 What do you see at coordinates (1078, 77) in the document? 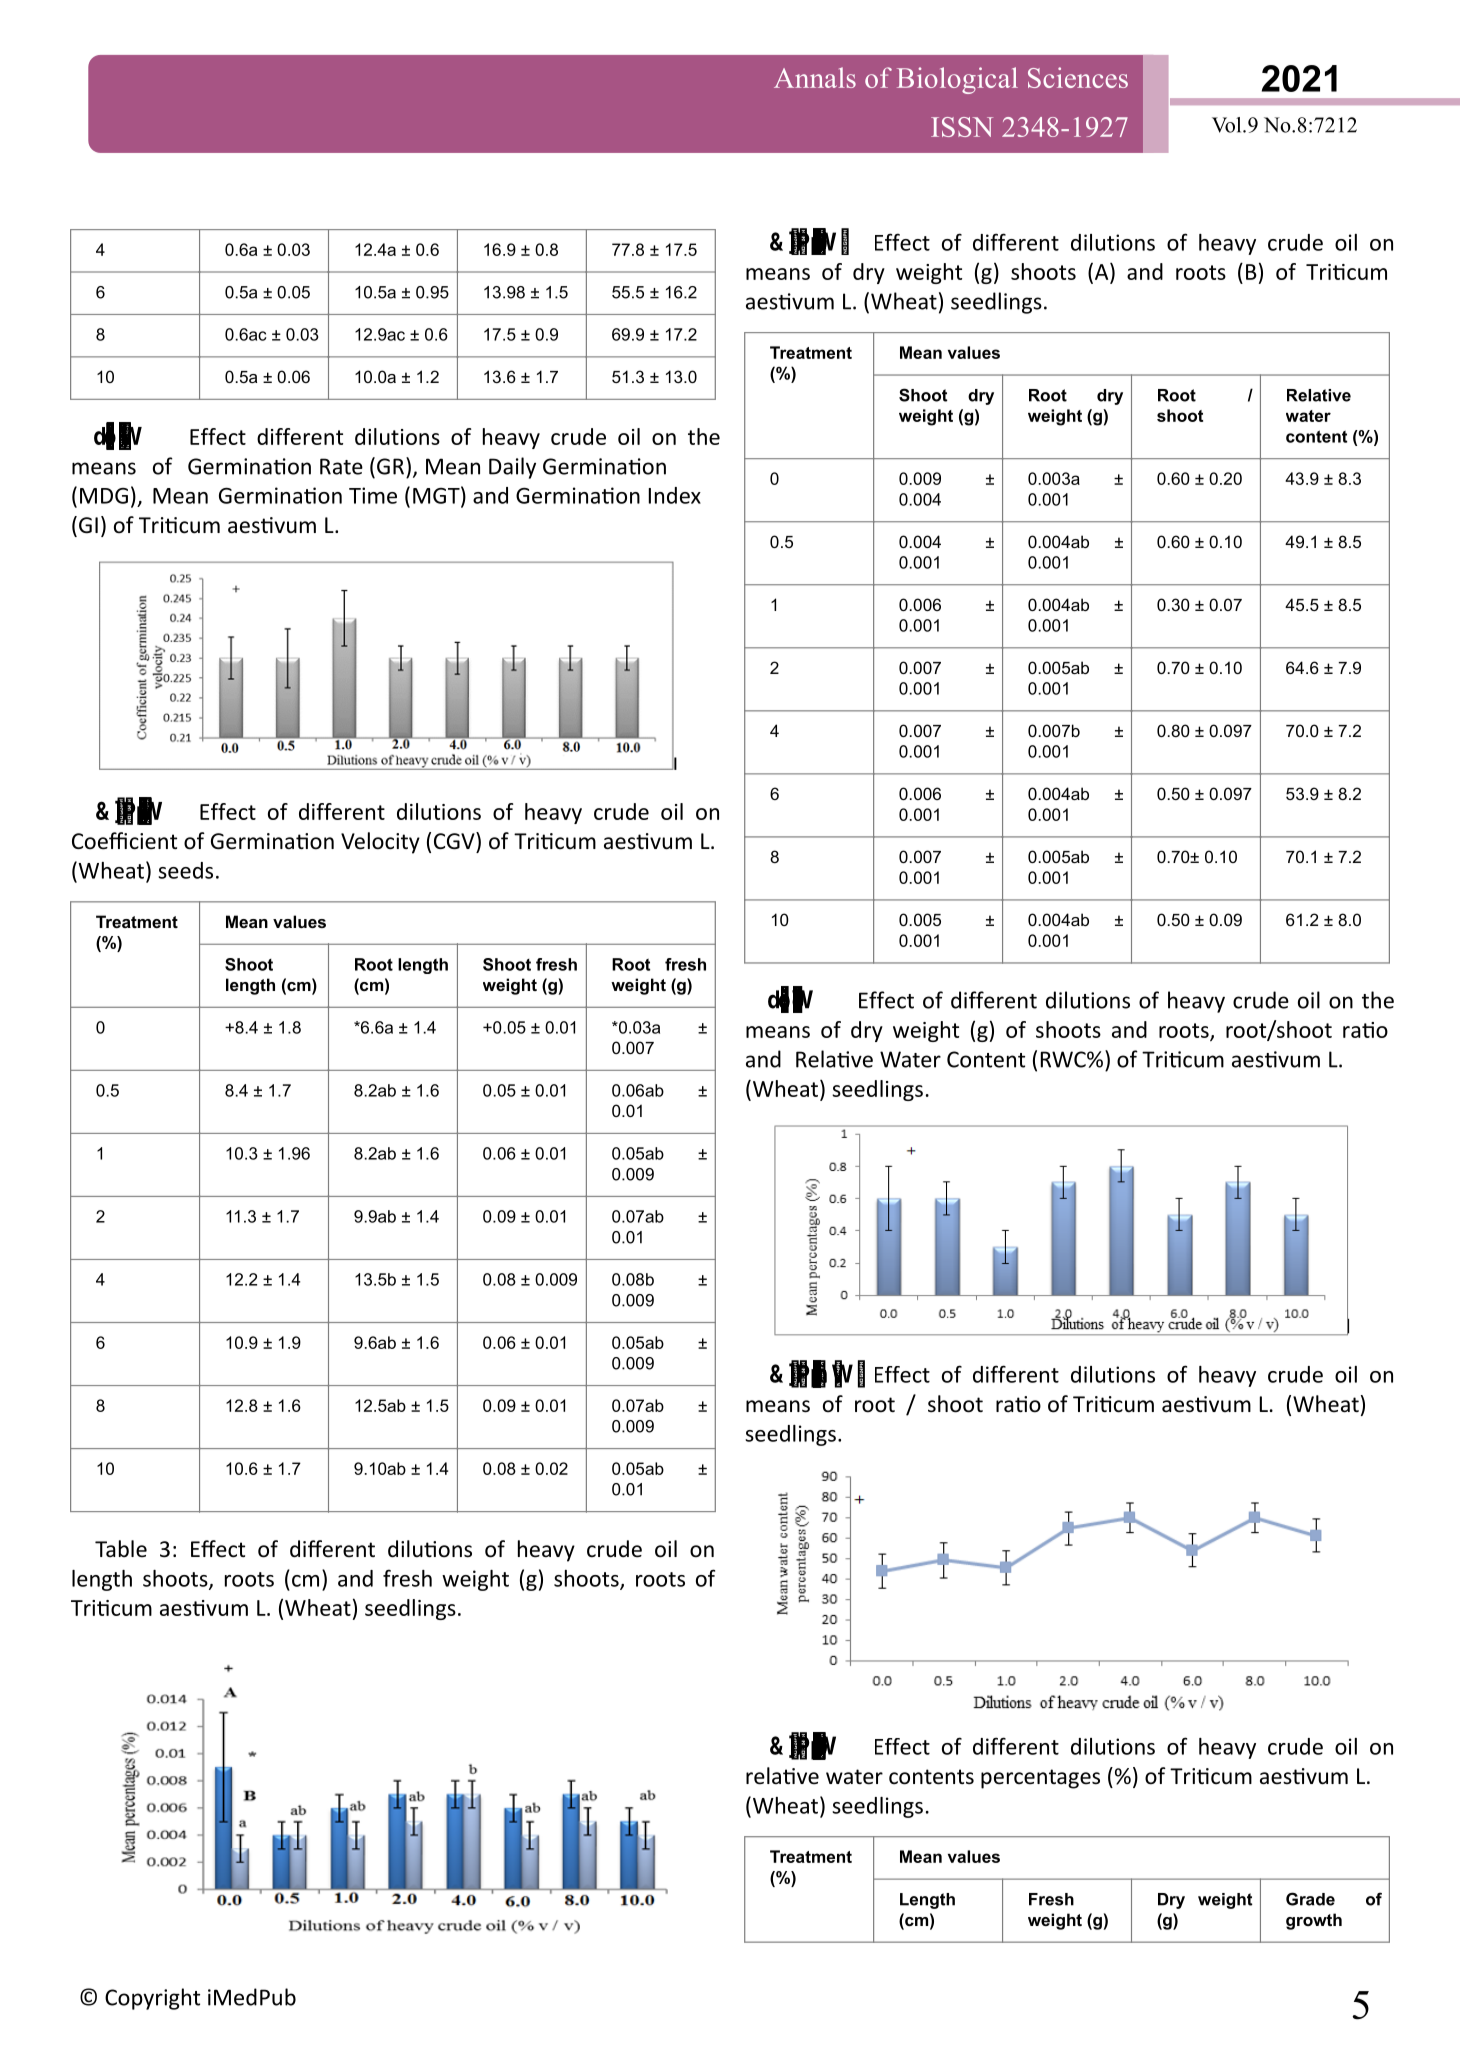
I see `Sciences` at bounding box center [1078, 77].
